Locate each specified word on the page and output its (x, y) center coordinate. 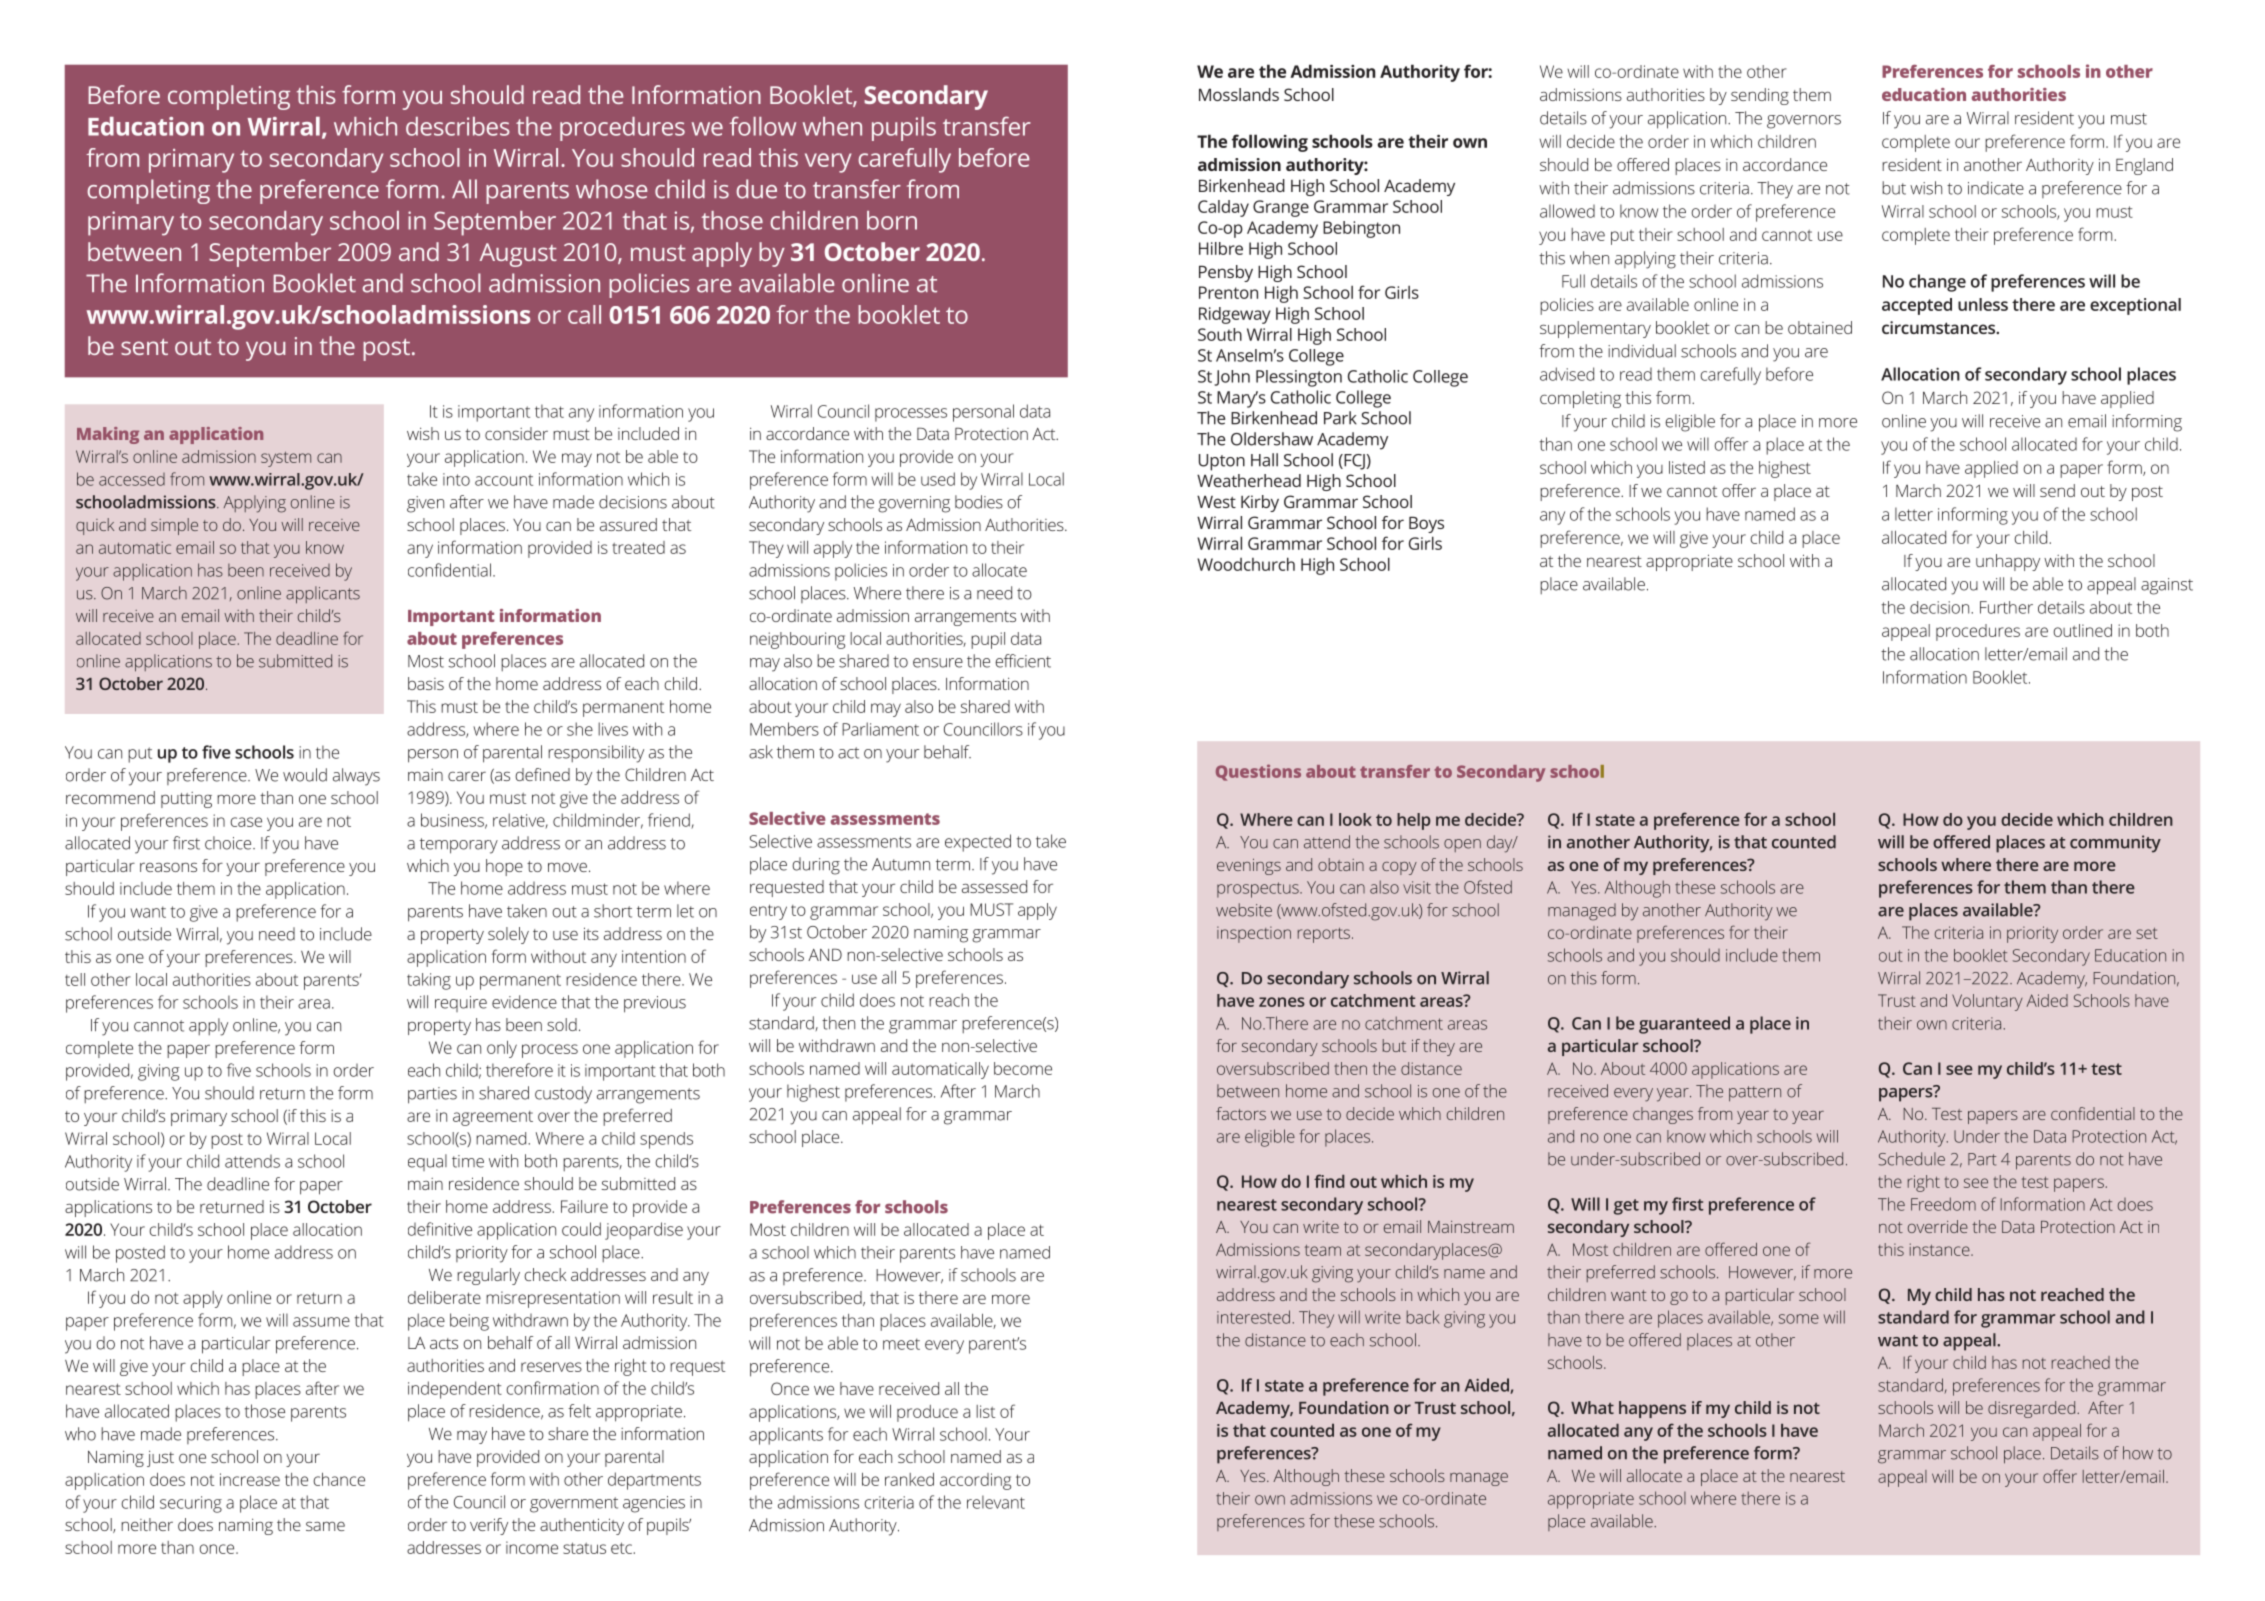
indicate (1996, 188)
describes (458, 126)
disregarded (2033, 1409)
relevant (996, 1502)
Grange (1281, 208)
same (325, 1526)
